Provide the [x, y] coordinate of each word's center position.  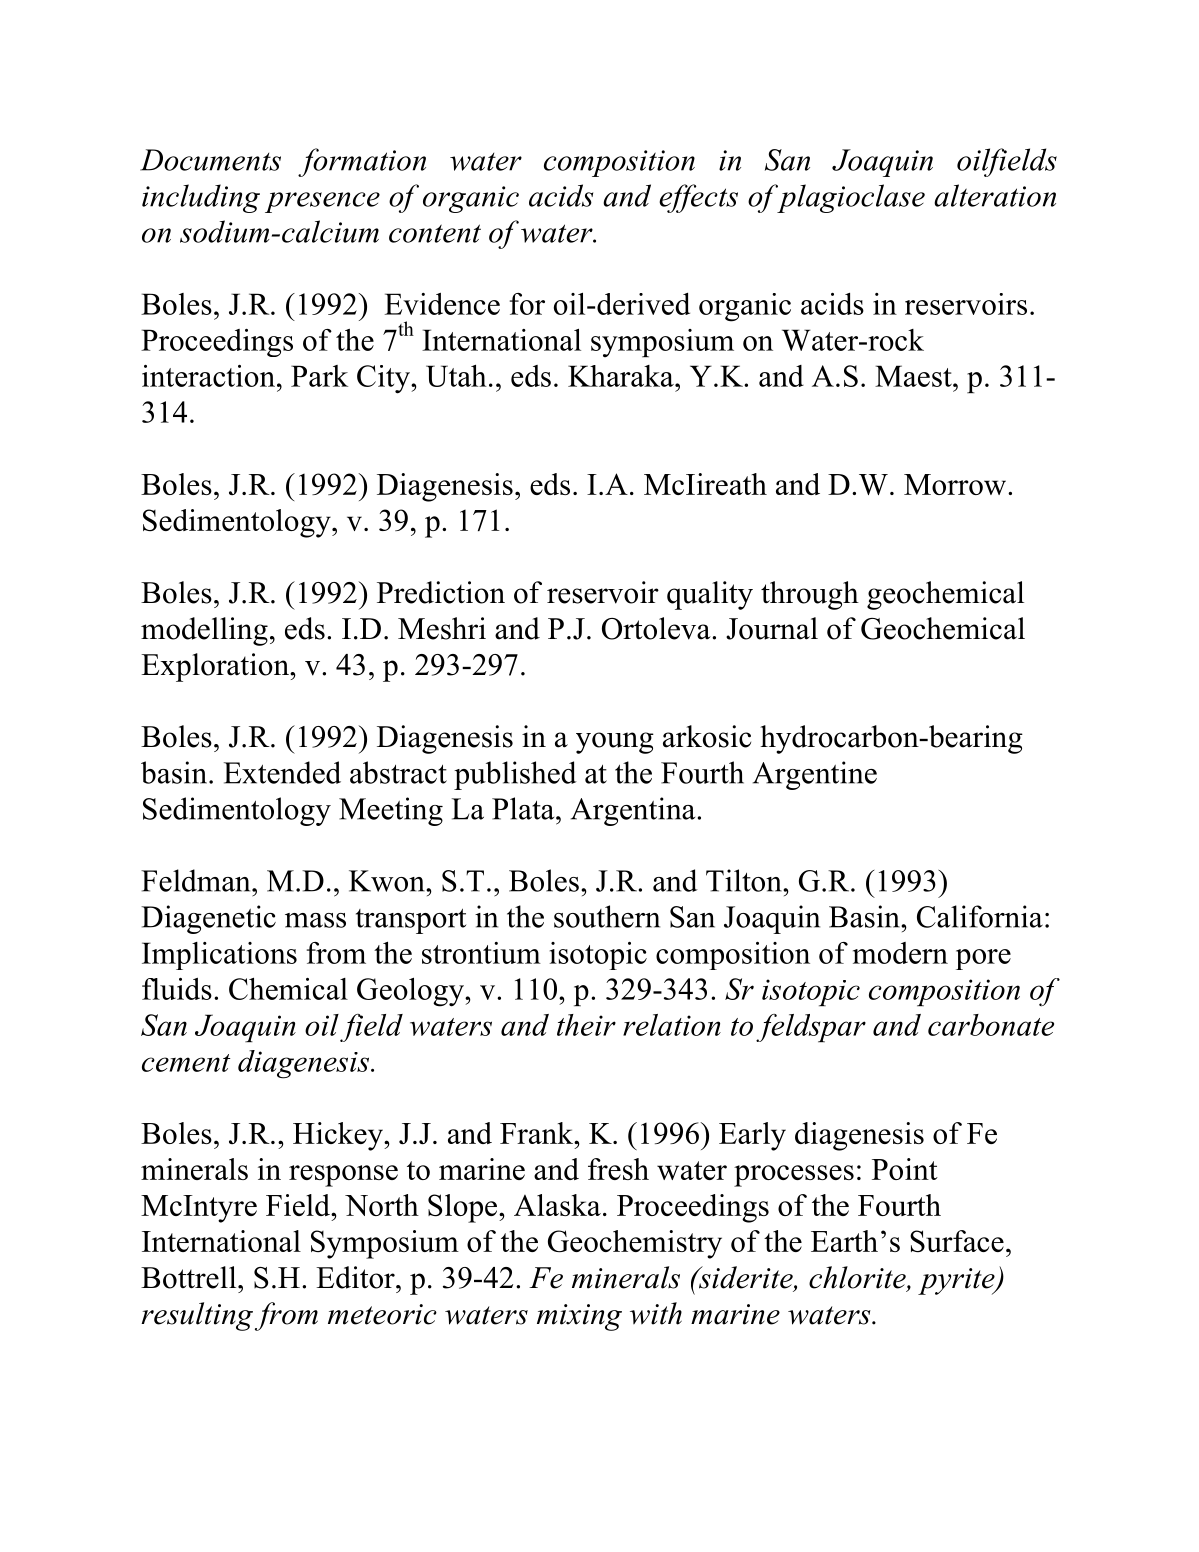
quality [710, 595]
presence [322, 202]
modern [900, 953]
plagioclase [850, 198]
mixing [579, 1317]
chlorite [858, 1278]
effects [698, 198]
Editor [356, 1277]
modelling [204, 631]
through [810, 595]
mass [315, 920]
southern [607, 916]
